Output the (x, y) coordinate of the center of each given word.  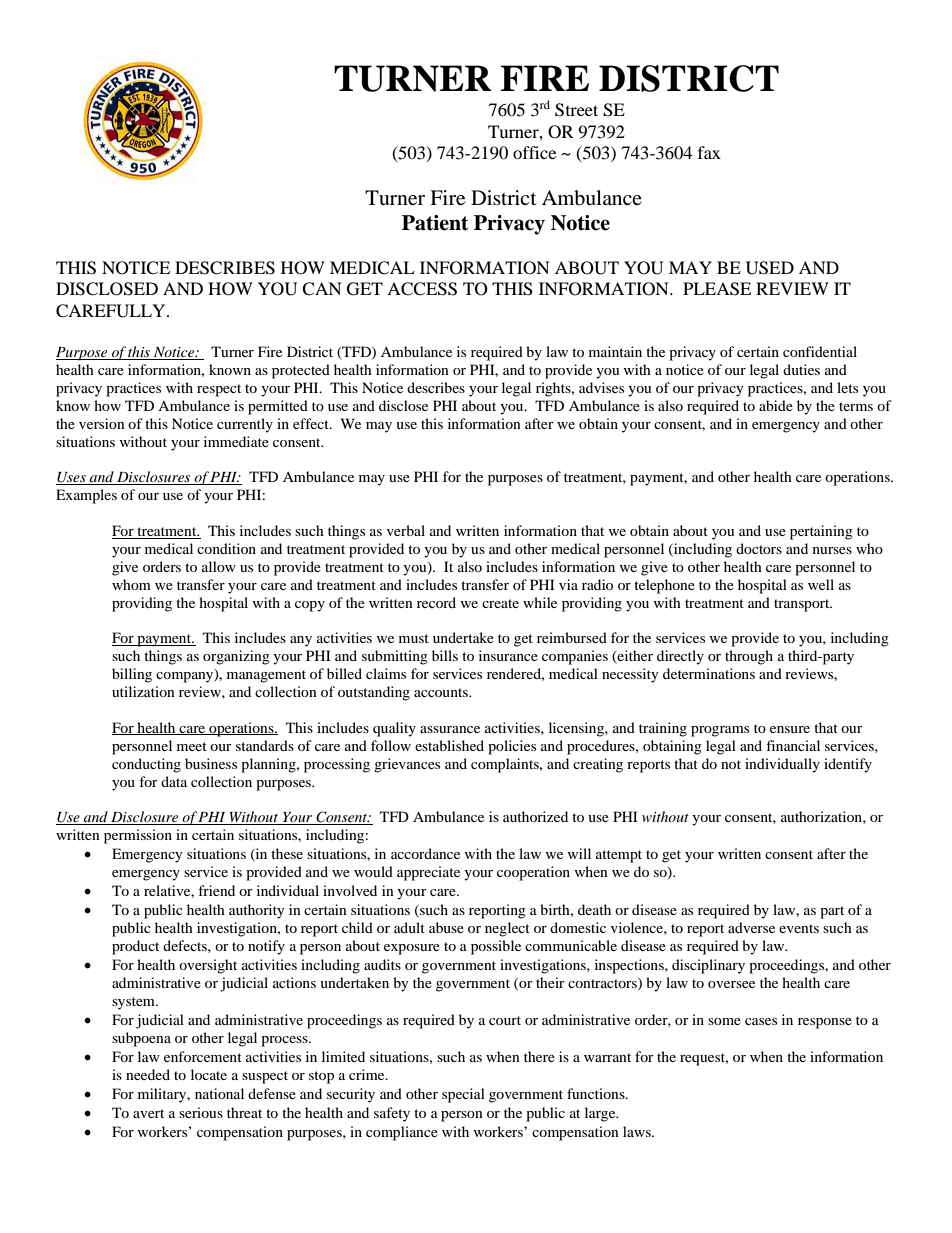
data (174, 781)
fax (709, 152)
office (534, 152)
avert (148, 1113)
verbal (406, 530)
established (449, 745)
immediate (236, 441)
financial (793, 745)
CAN (322, 289)
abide (776, 405)
